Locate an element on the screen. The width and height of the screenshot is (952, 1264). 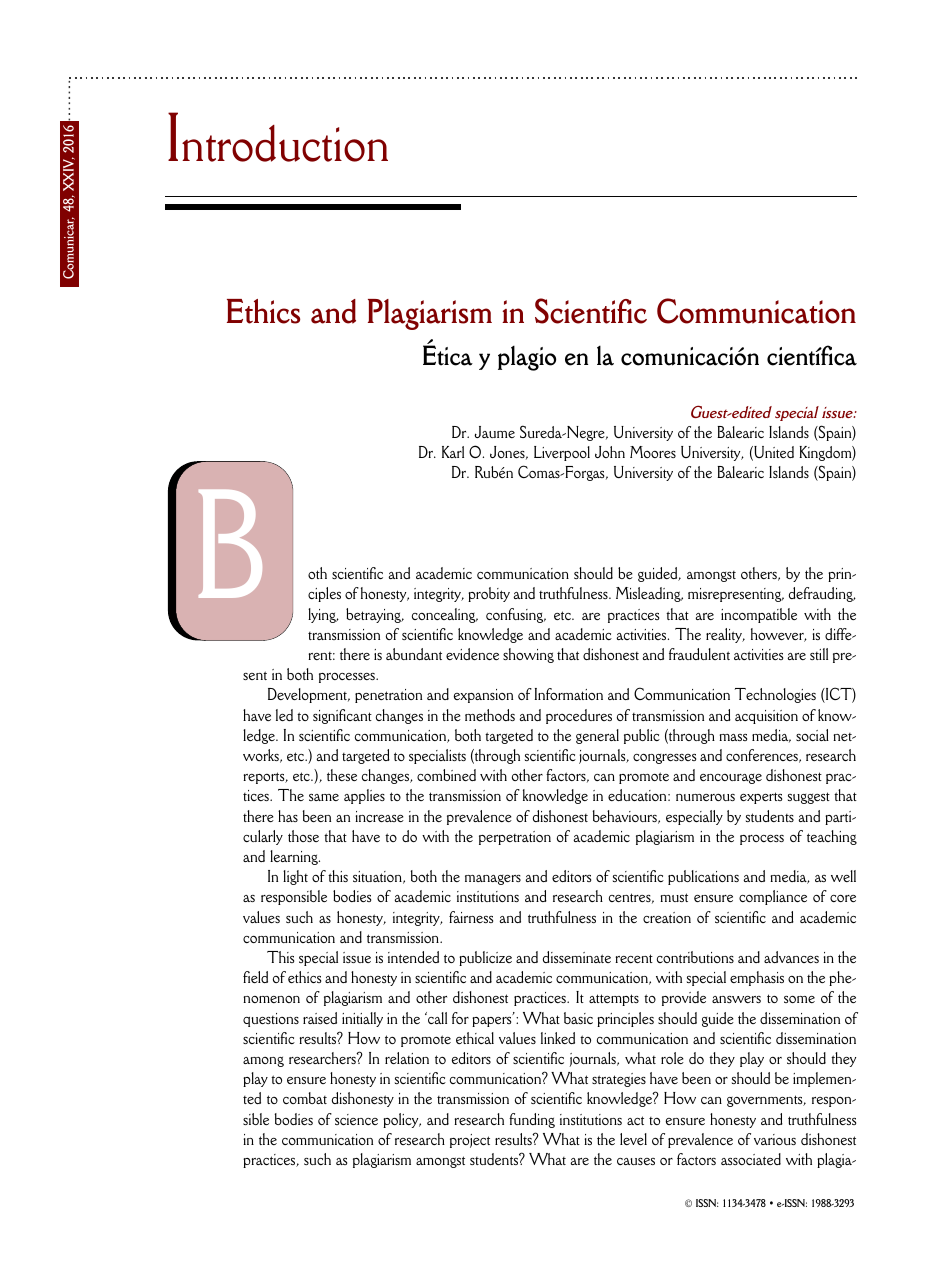
same is located at coordinates (324, 797).
